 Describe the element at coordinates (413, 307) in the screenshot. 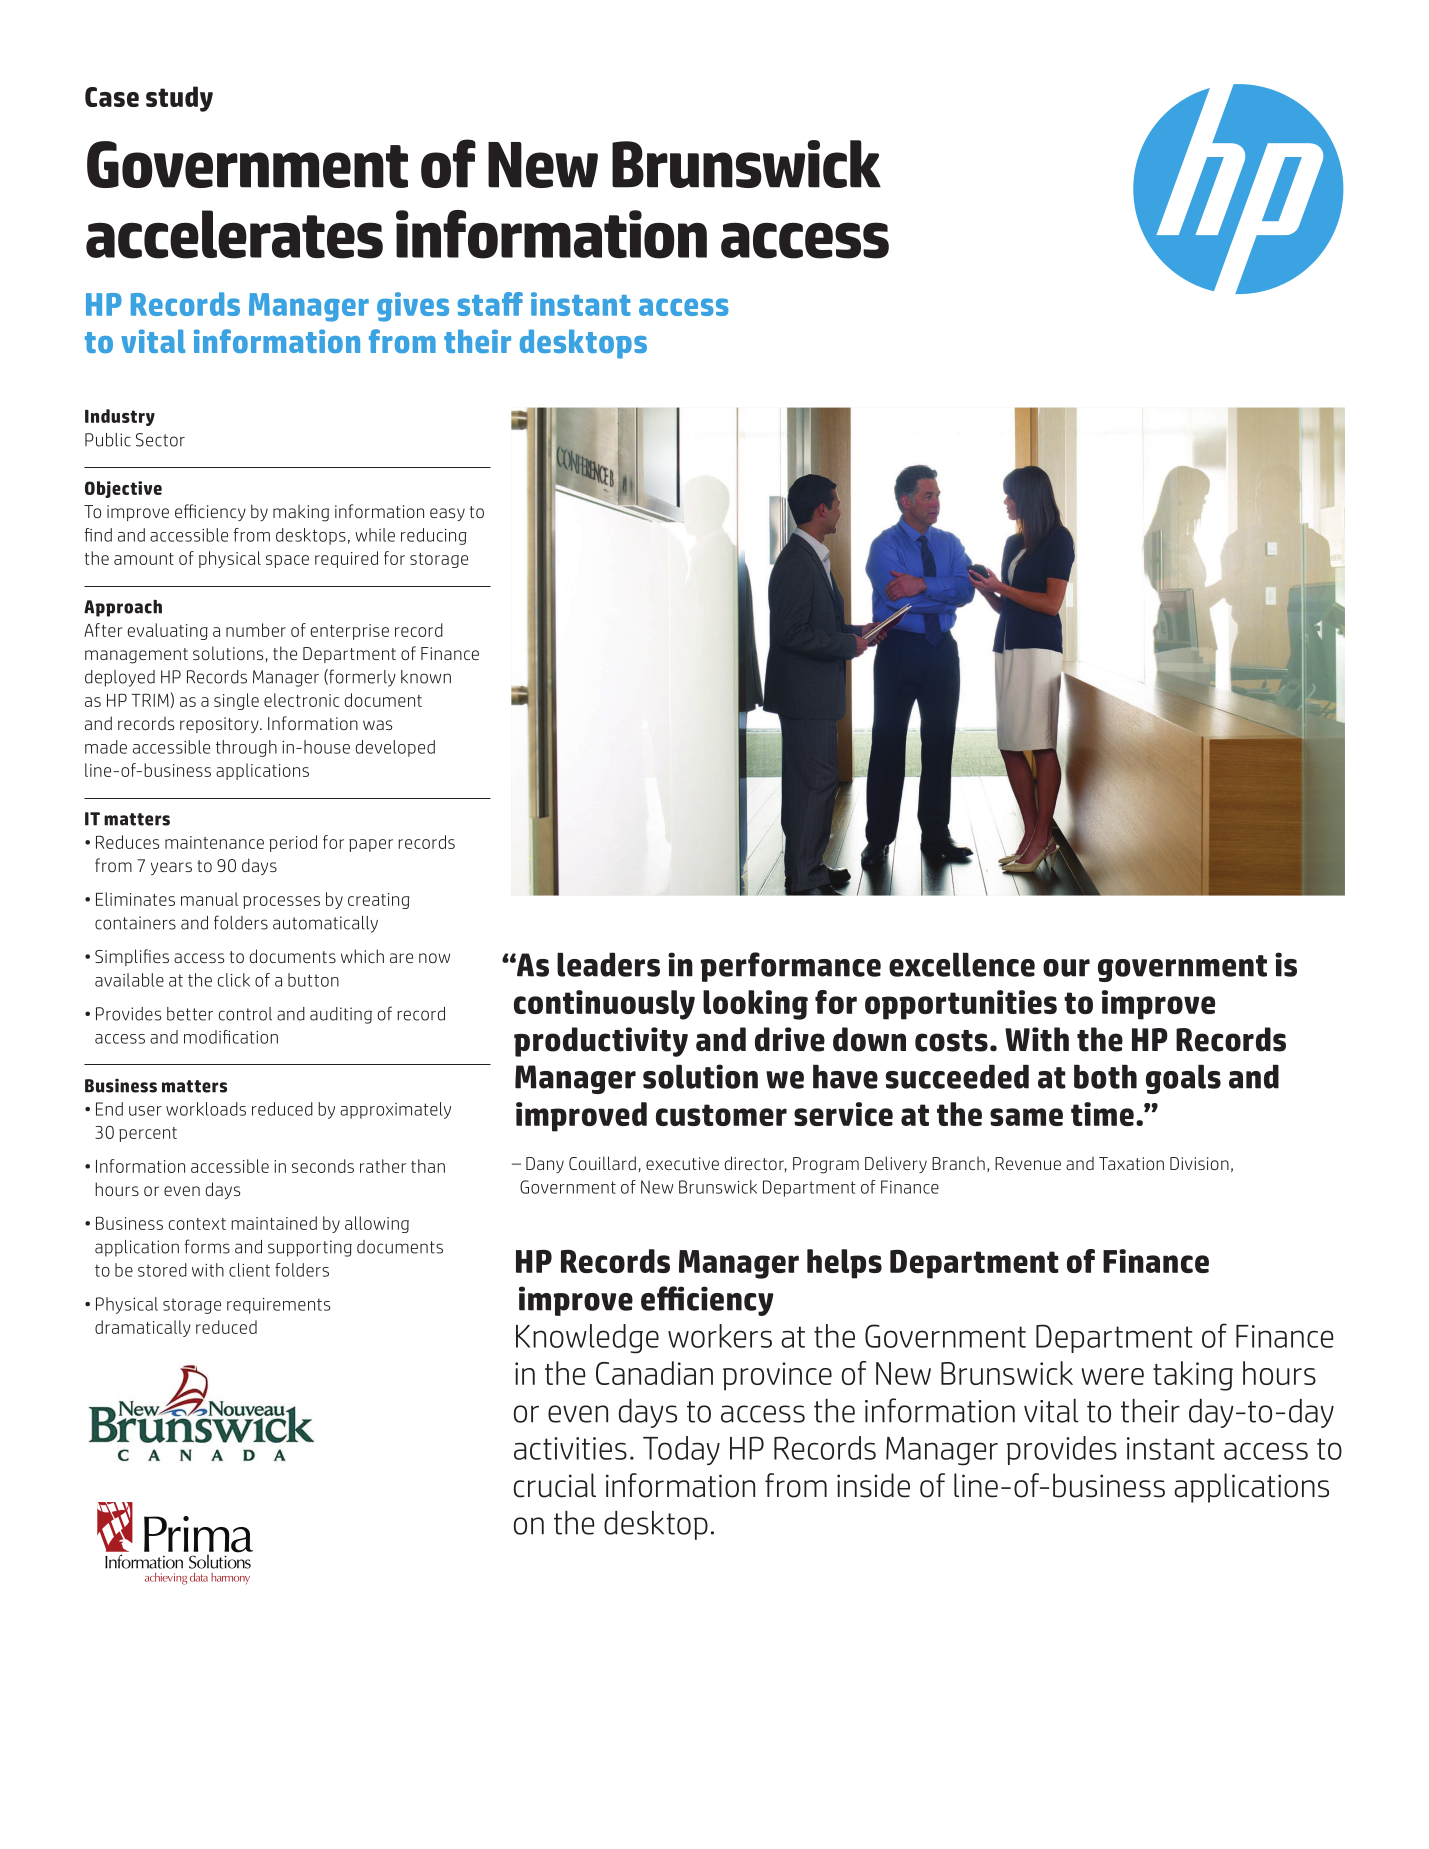

I see `gives` at that location.
